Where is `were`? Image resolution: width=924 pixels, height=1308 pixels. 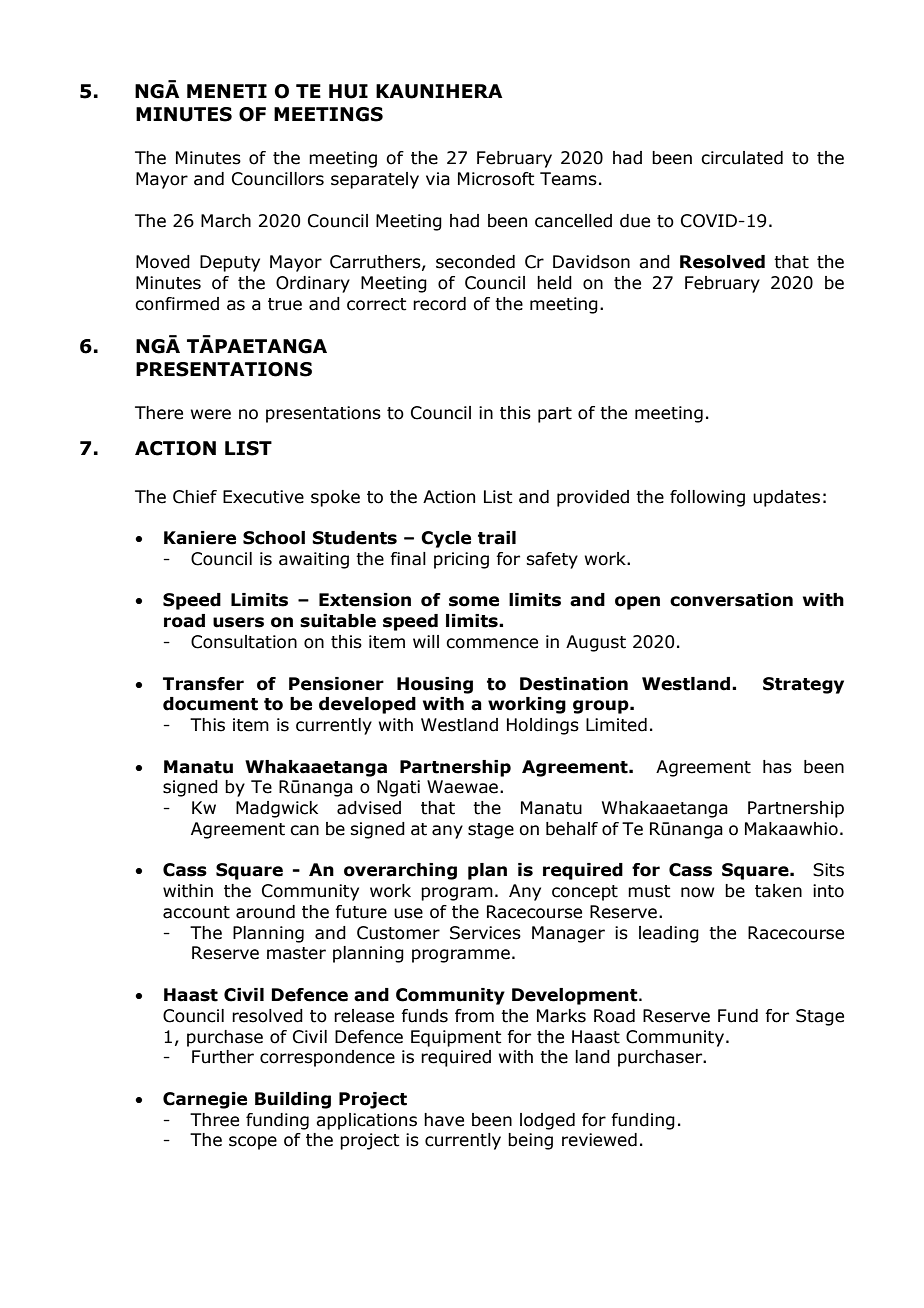 were is located at coordinates (211, 414).
